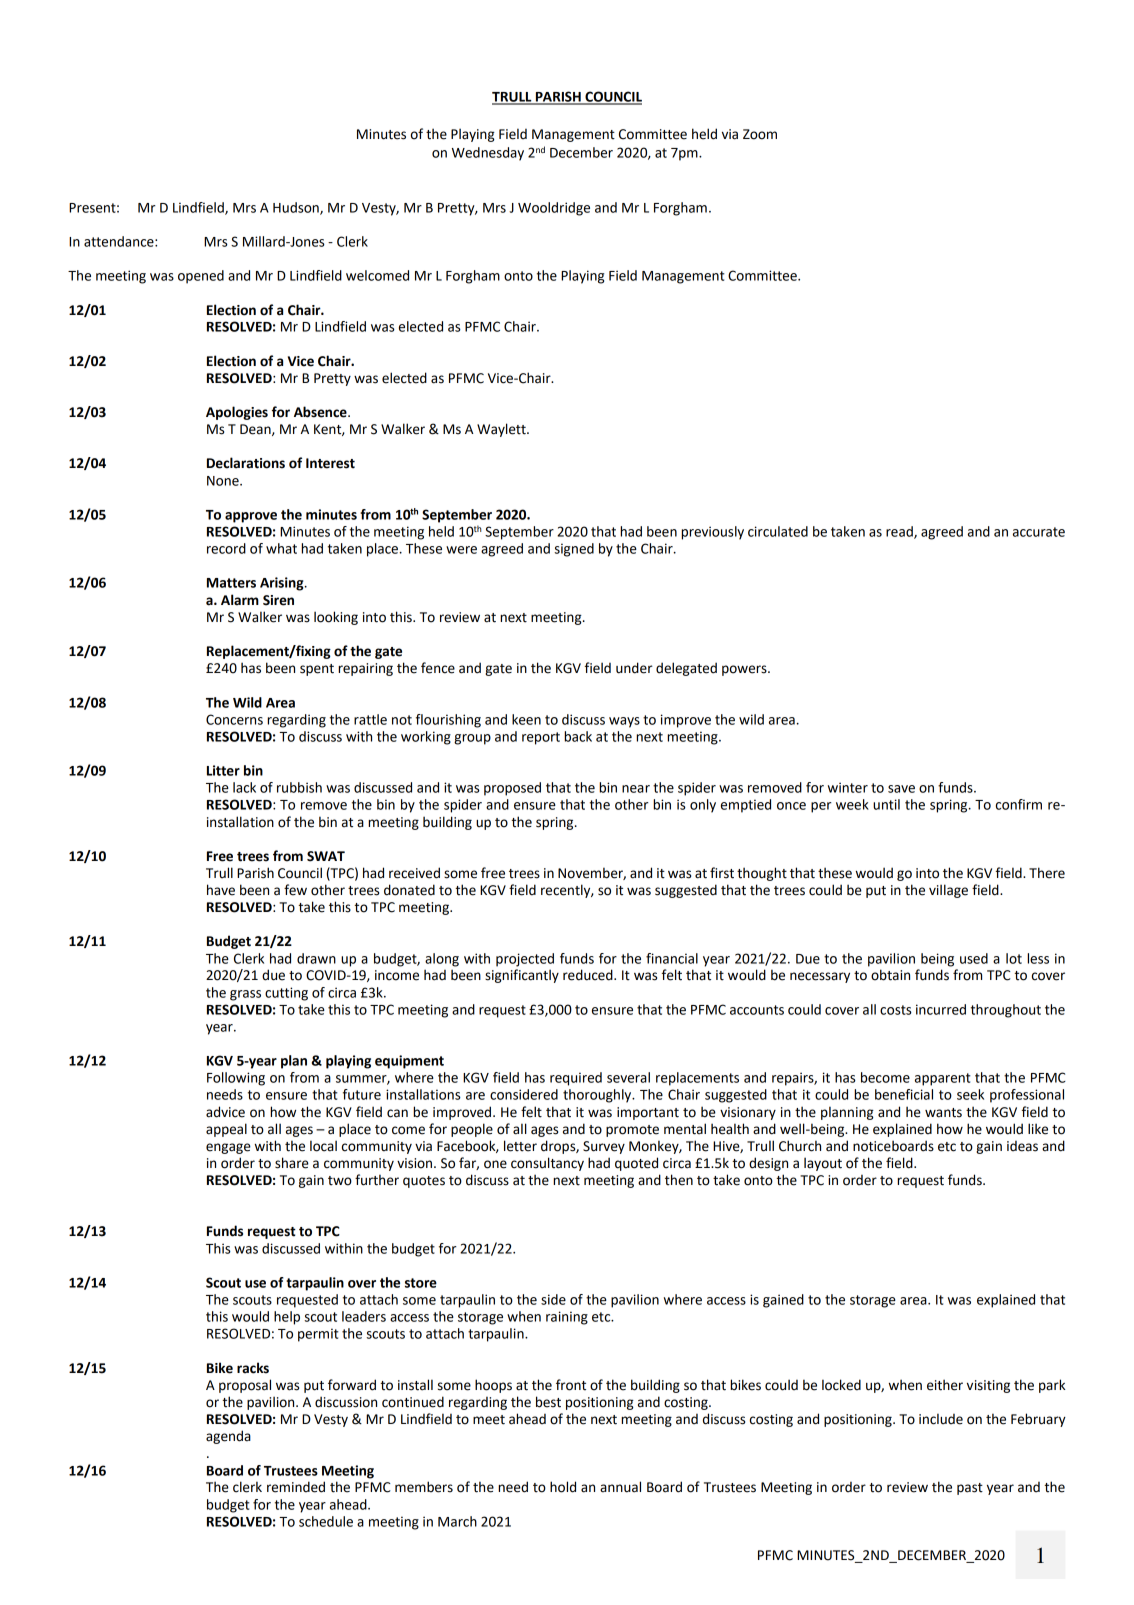 The height and width of the page is (1605, 1134). I want to click on Wooldridge, so click(554, 209).
